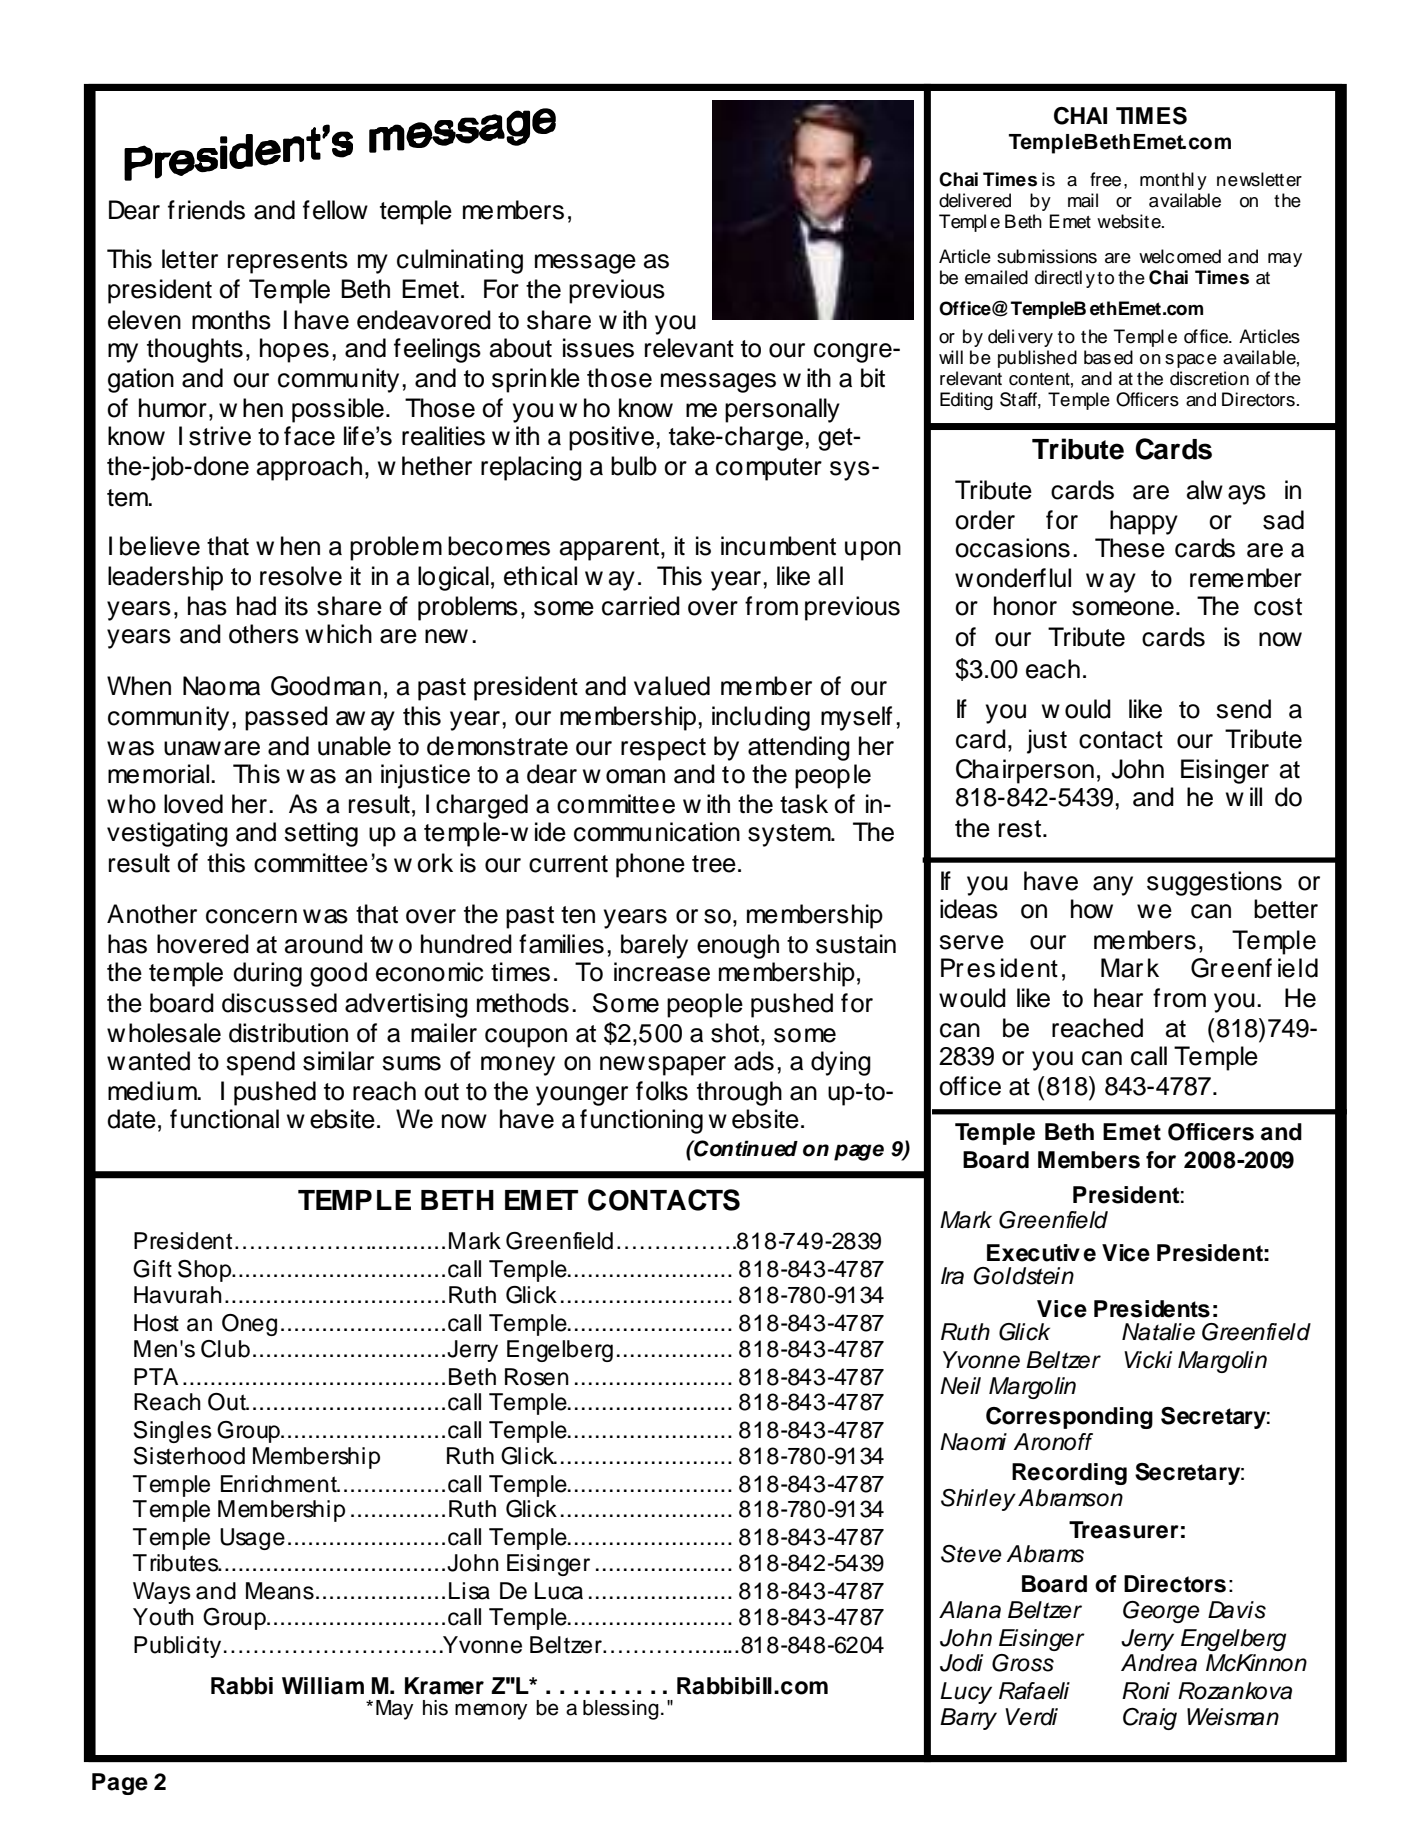 This document has height=1846, width=1426. What do you see at coordinates (301, 576) in the document?
I see `resolve` at bounding box center [301, 576].
